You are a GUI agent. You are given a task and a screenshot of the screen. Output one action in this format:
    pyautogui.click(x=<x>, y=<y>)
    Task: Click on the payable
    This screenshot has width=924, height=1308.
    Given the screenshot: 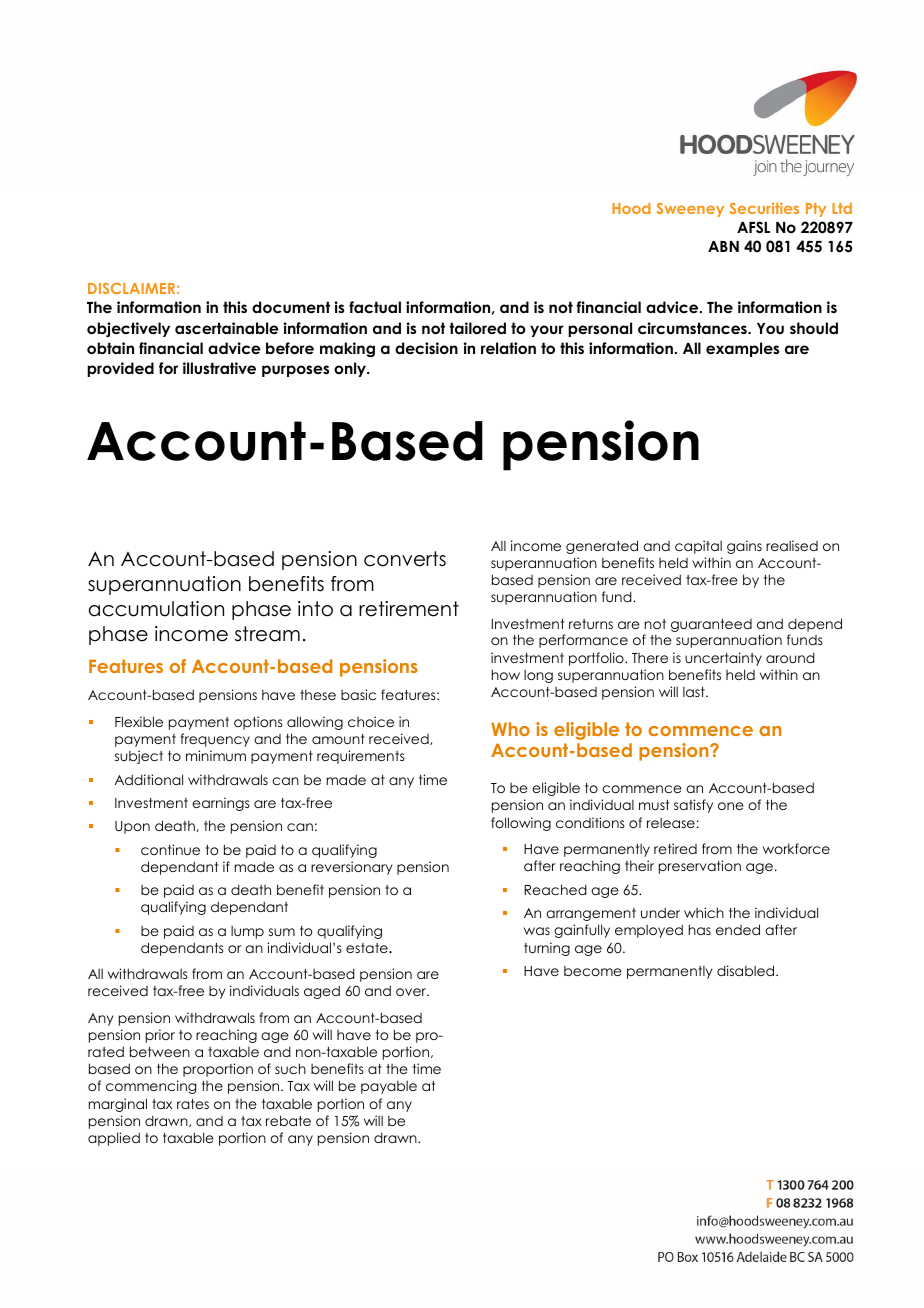 What is the action you would take?
    pyautogui.click(x=389, y=1087)
